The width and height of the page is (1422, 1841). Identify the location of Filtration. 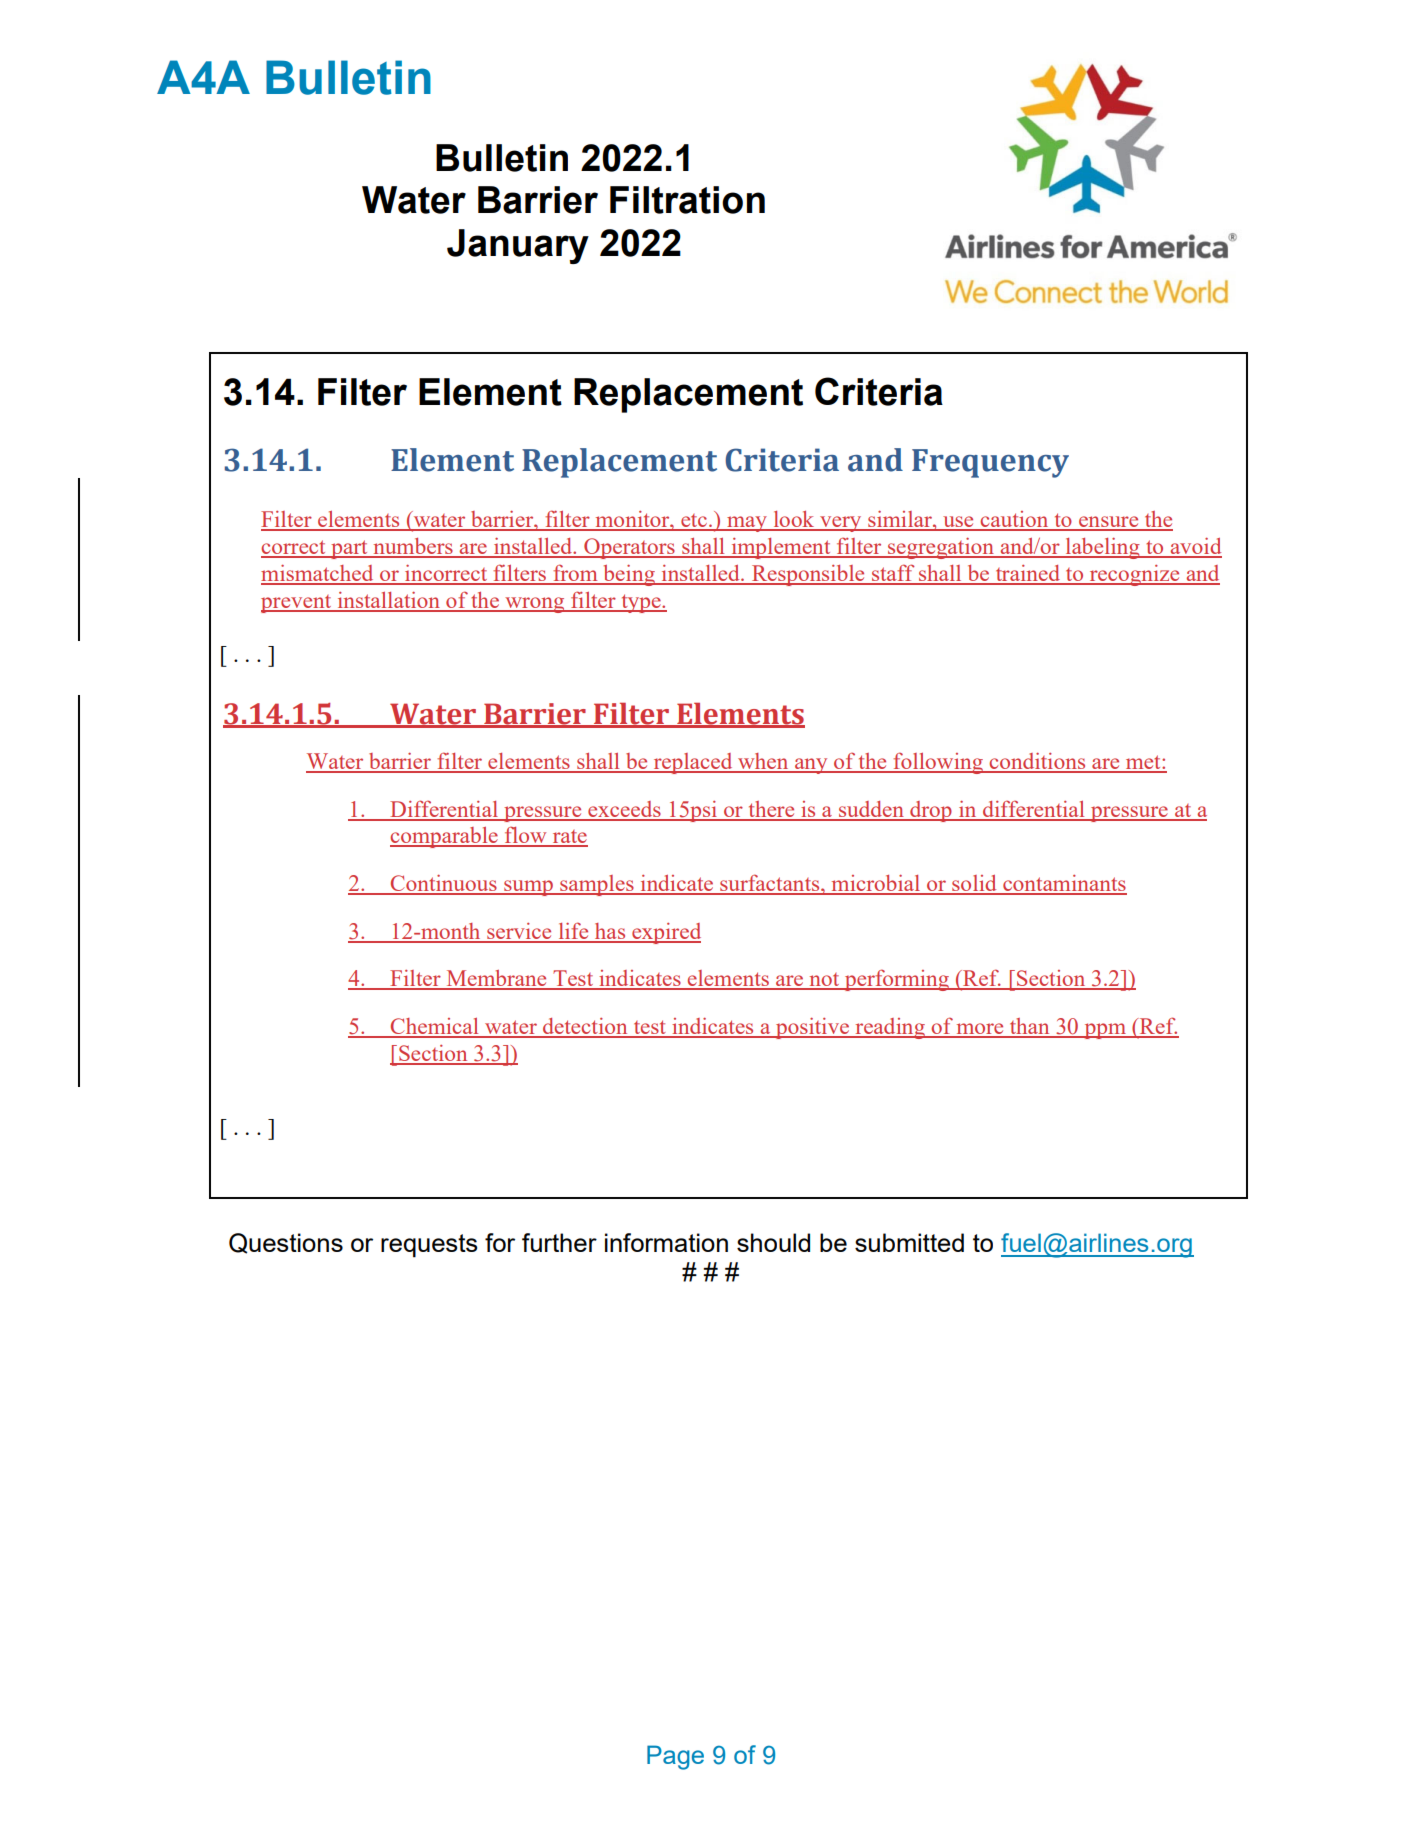
(687, 200).
